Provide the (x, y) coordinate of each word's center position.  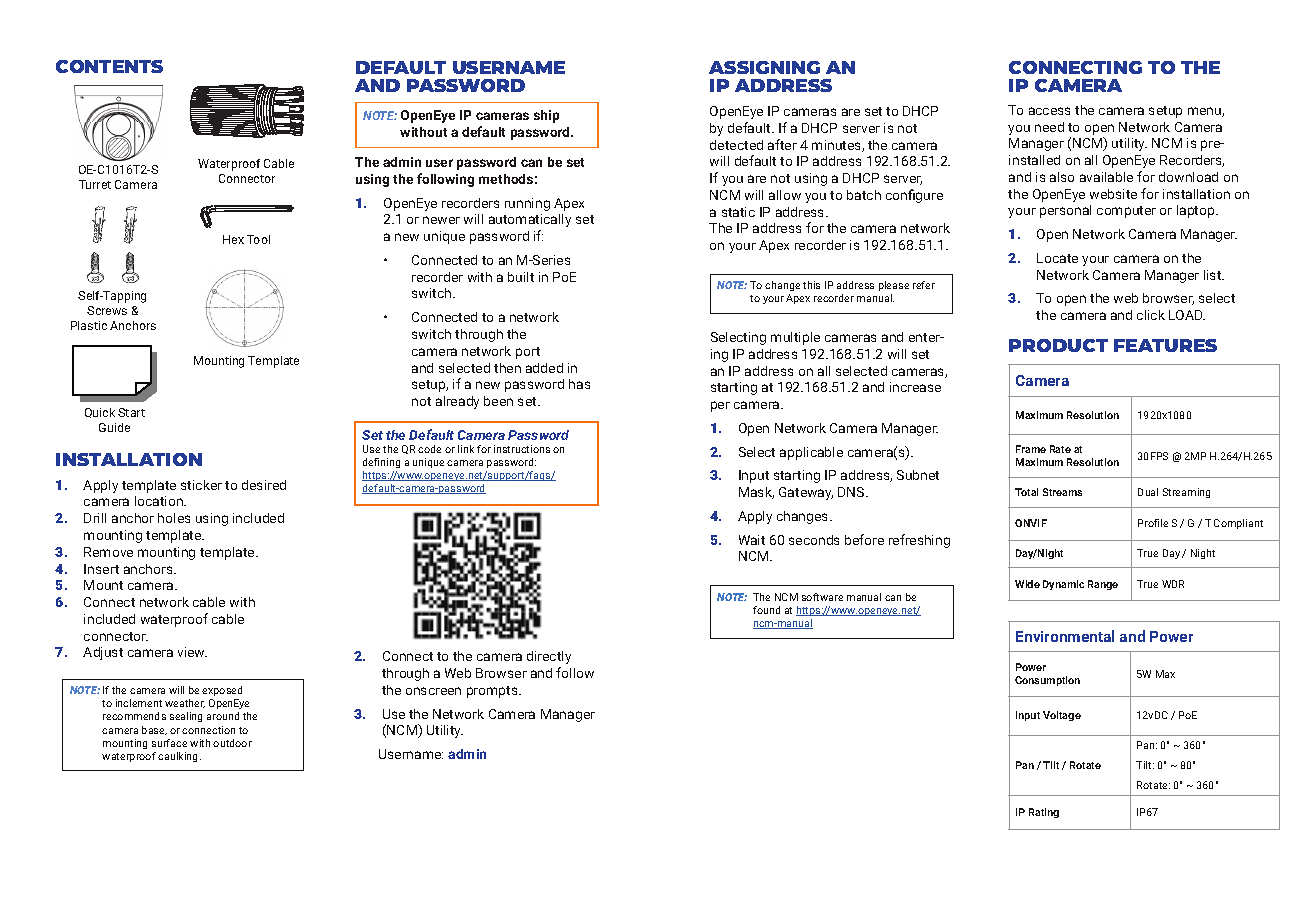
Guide (114, 427)
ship (546, 116)
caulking (179, 757)
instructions (522, 449)
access (1049, 111)
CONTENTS (109, 66)
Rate (1060, 449)
